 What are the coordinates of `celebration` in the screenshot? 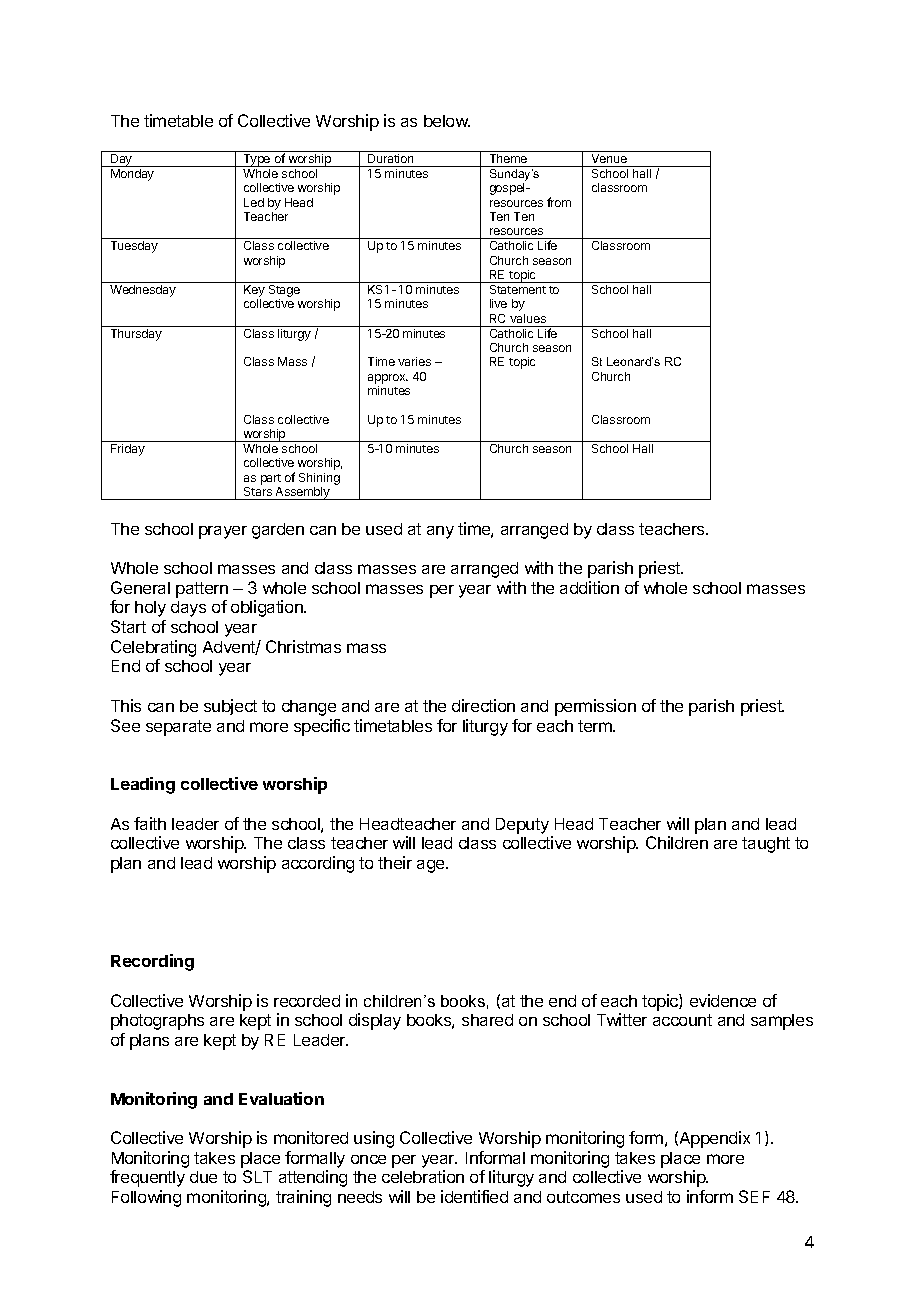 It's located at (423, 1176).
